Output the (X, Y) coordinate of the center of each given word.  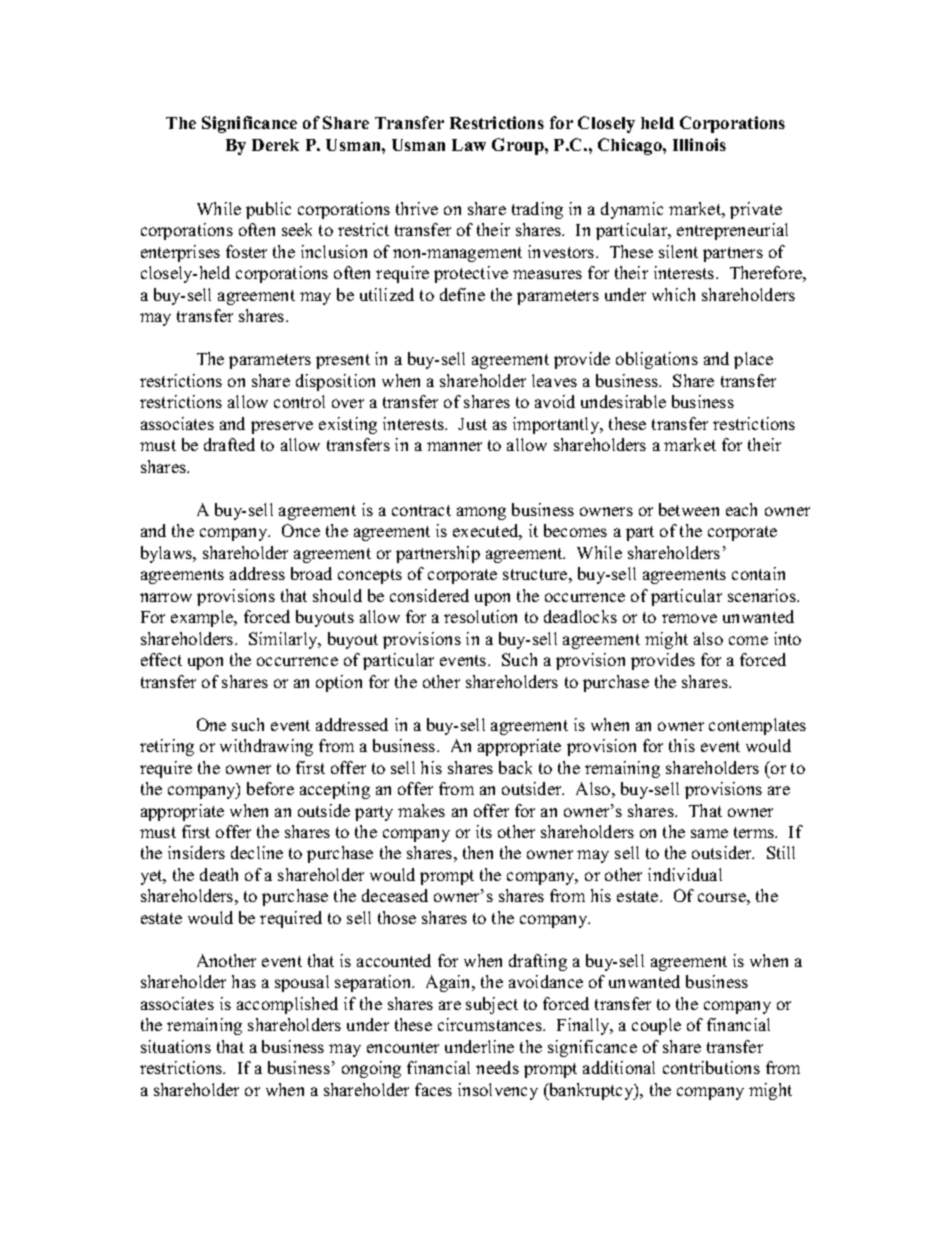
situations (176, 1046)
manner (454, 446)
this (682, 745)
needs (497, 1067)
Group (519, 146)
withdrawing (266, 747)
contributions (711, 1067)
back (515, 767)
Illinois (699, 144)
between (689, 509)
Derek (275, 145)
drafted (229, 444)
